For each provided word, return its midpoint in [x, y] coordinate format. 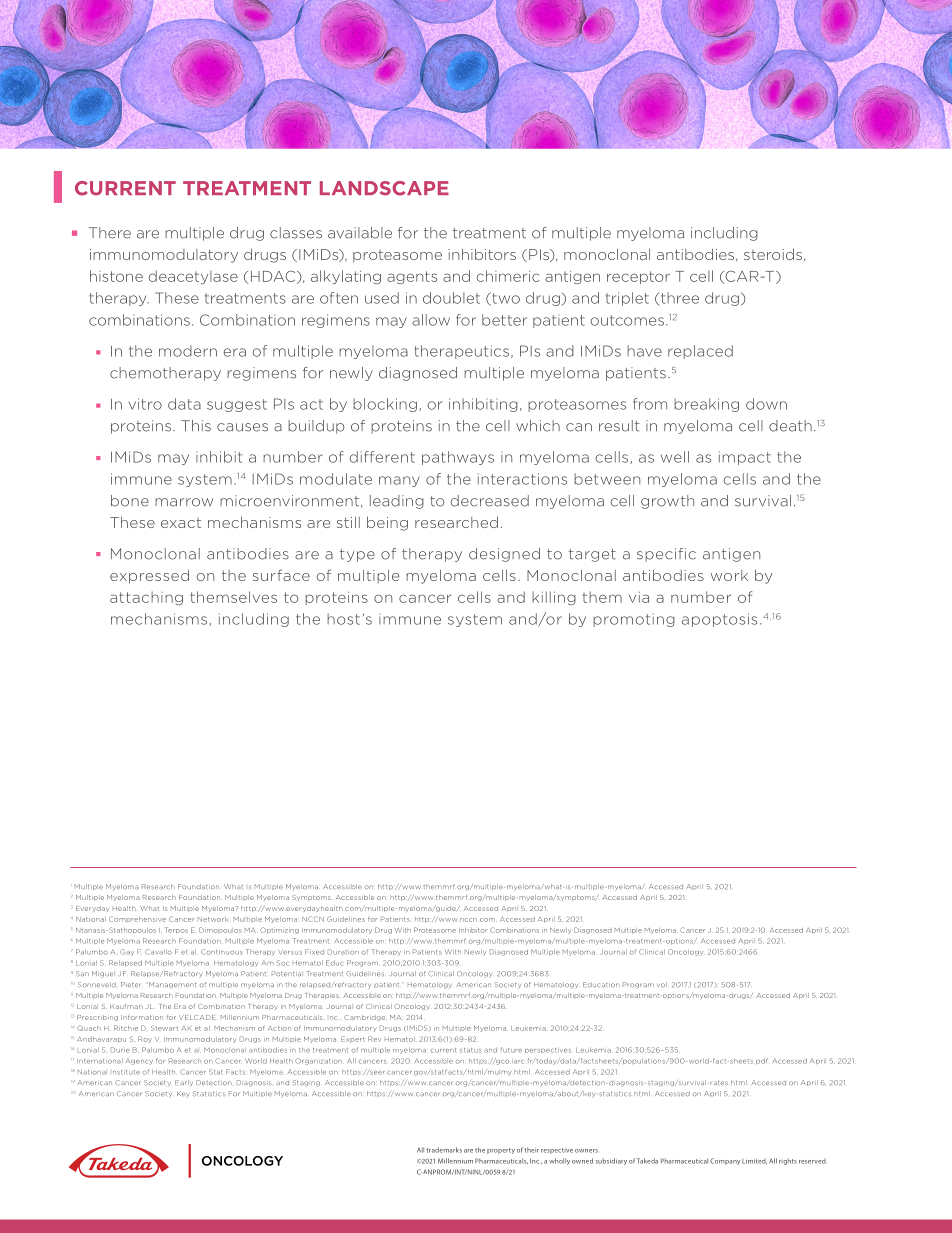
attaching [146, 598]
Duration [343, 952]
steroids [773, 254]
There [110, 233]
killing [554, 598]
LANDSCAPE [384, 188]
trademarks [444, 1150]
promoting [634, 620]
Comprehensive [137, 919]
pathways [458, 458]
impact [745, 458]
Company [725, 1161]
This [196, 426]
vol [662, 984]
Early [184, 1083]
